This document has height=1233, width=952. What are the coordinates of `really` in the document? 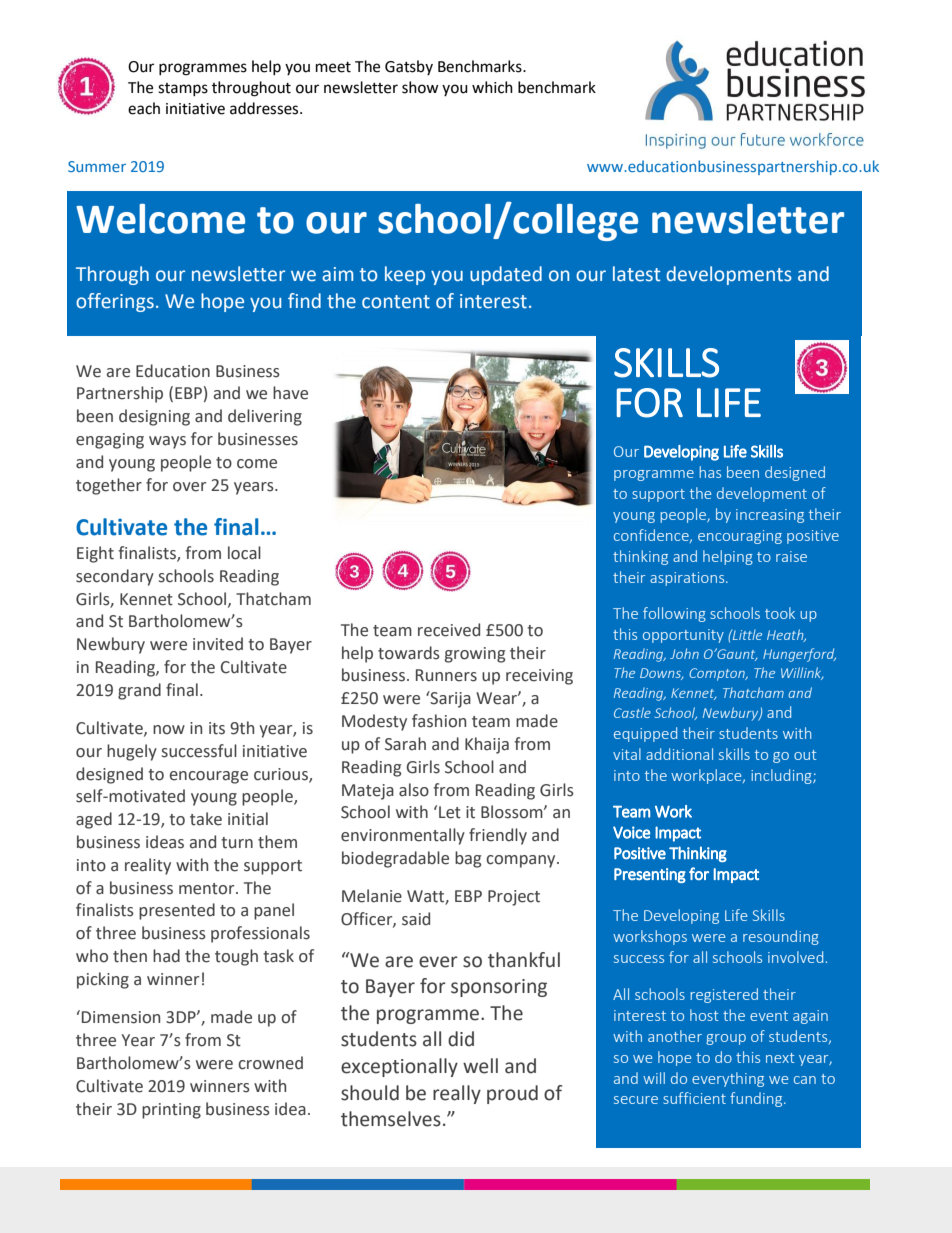 It's located at (457, 1094).
